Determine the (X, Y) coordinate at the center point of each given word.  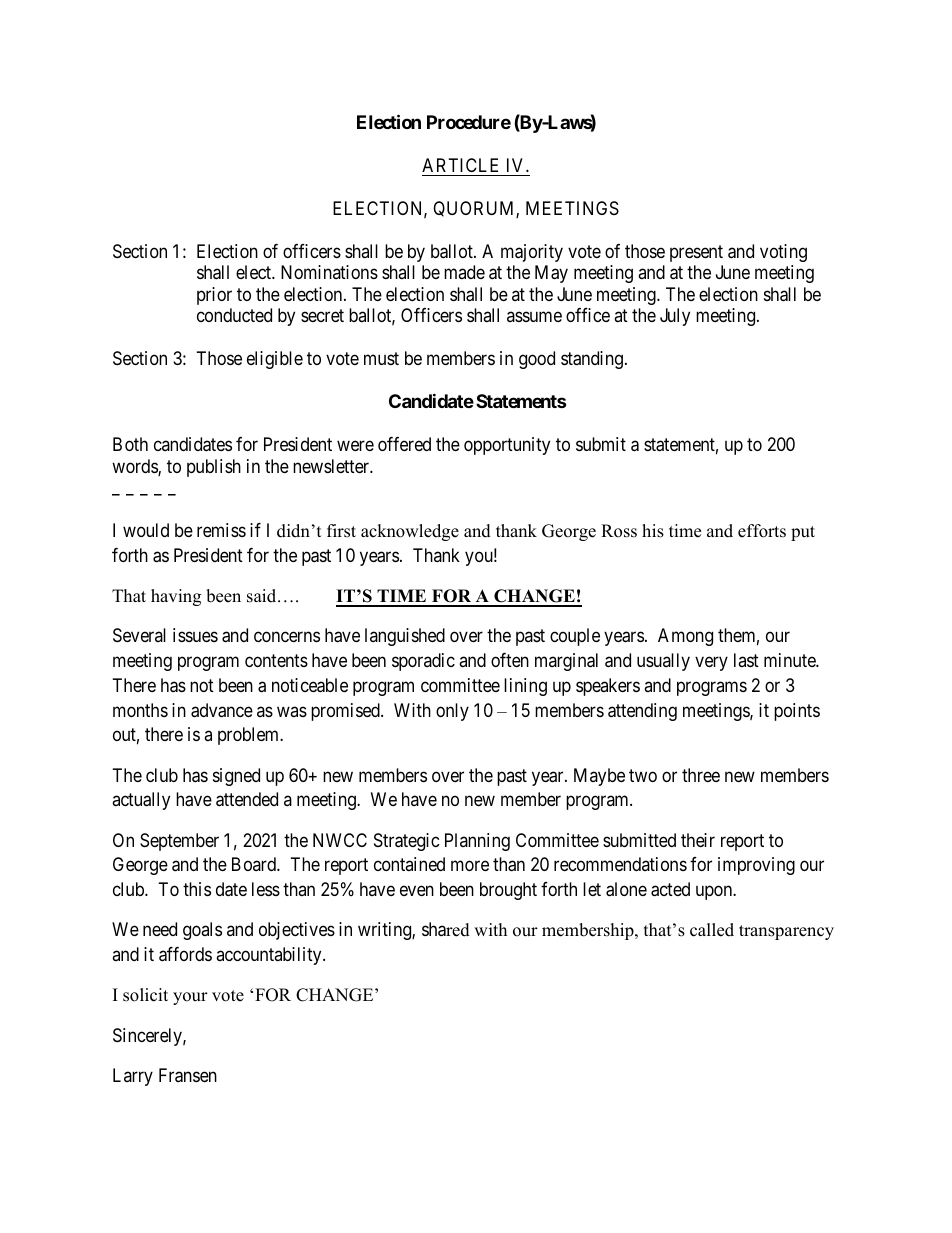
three (701, 775)
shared (446, 929)
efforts (762, 531)
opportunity (507, 446)
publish (214, 468)
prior (214, 296)
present (696, 253)
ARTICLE (460, 165)
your (190, 998)
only (452, 712)
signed (236, 777)
